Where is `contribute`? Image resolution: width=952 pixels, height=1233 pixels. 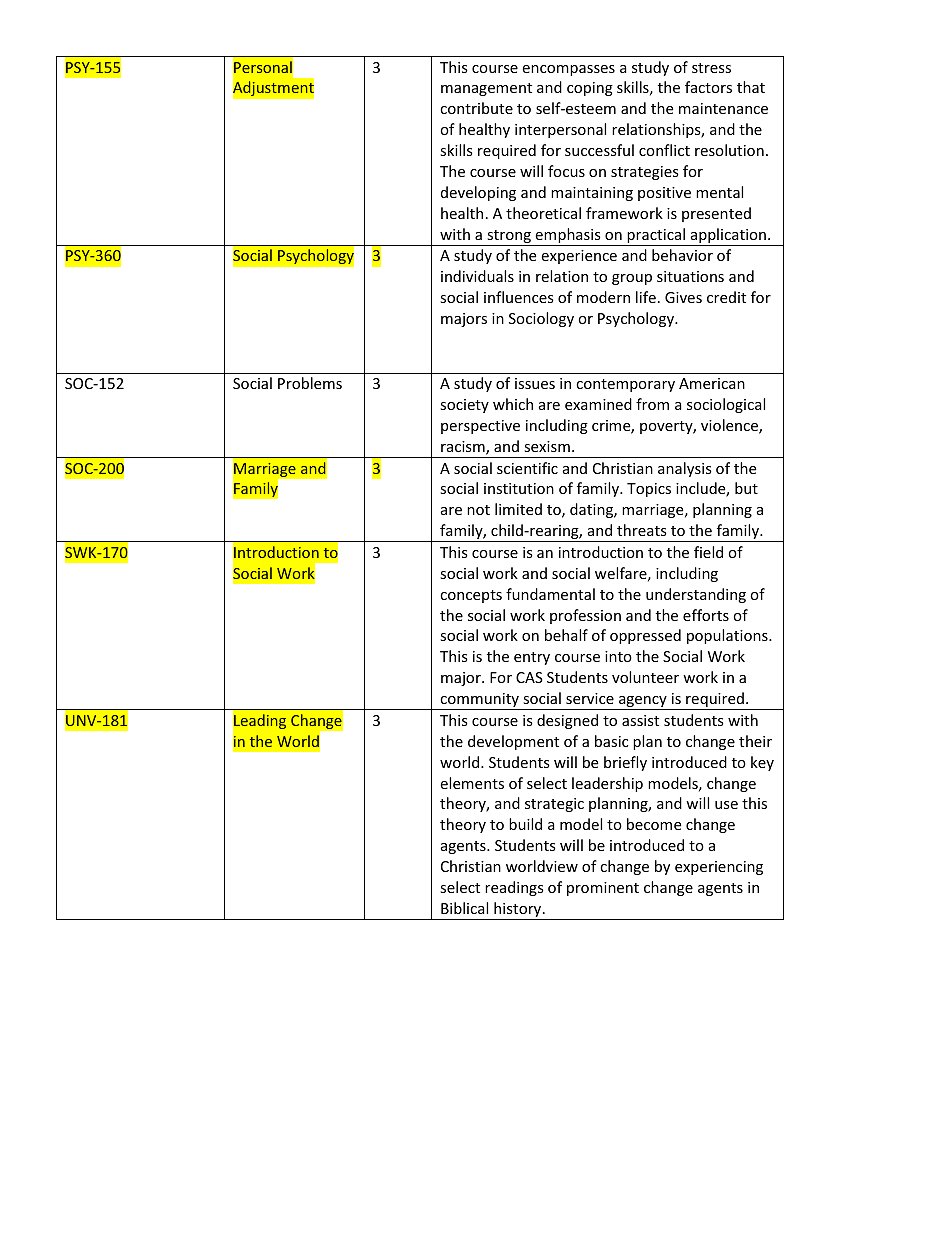
contribute is located at coordinates (476, 108).
